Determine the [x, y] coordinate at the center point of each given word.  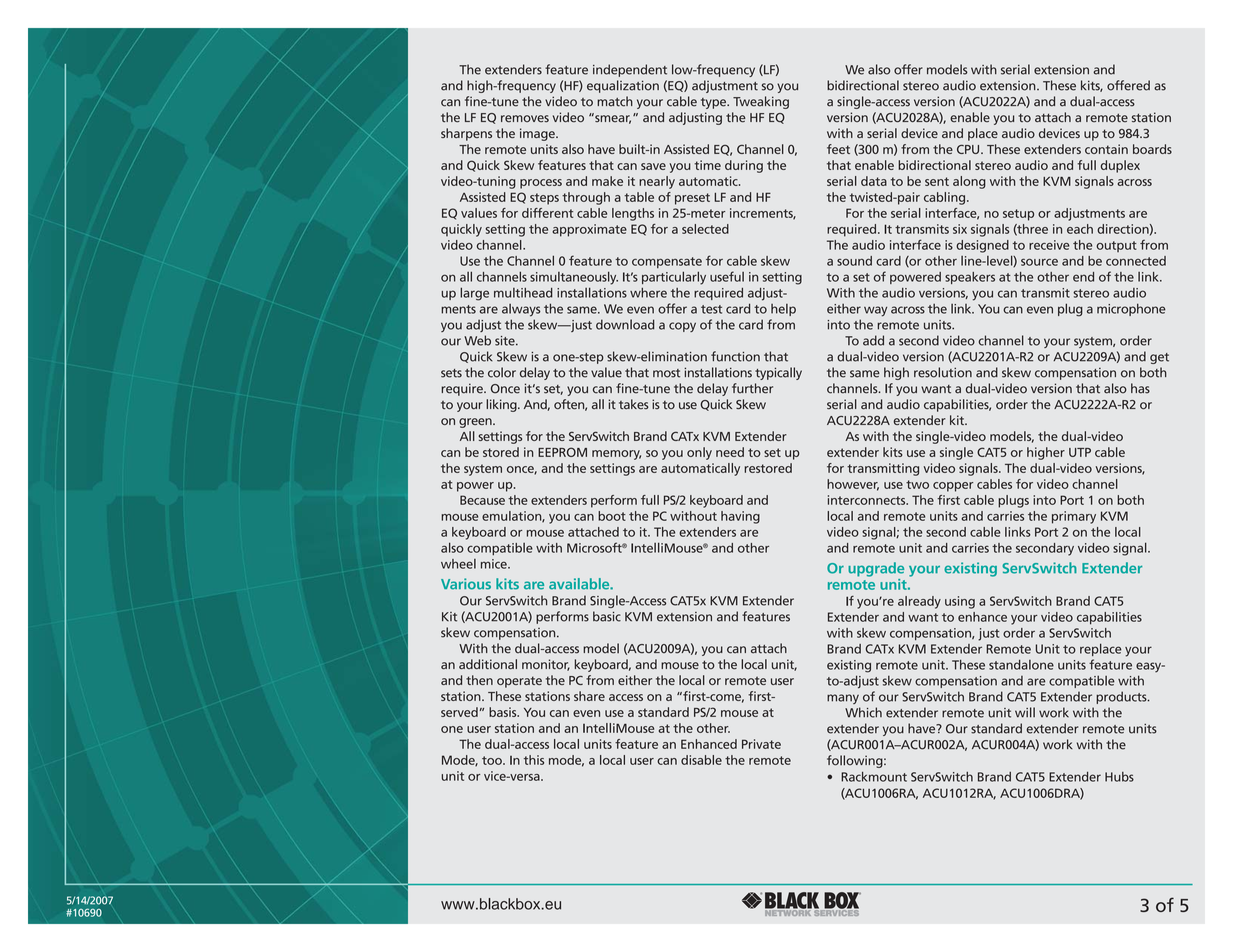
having [740, 517]
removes [525, 119]
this [534, 760]
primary [1074, 517]
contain [1106, 149]
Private [761, 744]
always [521, 310]
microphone [1131, 309]
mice [495, 564]
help [783, 310]
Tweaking [761, 102]
